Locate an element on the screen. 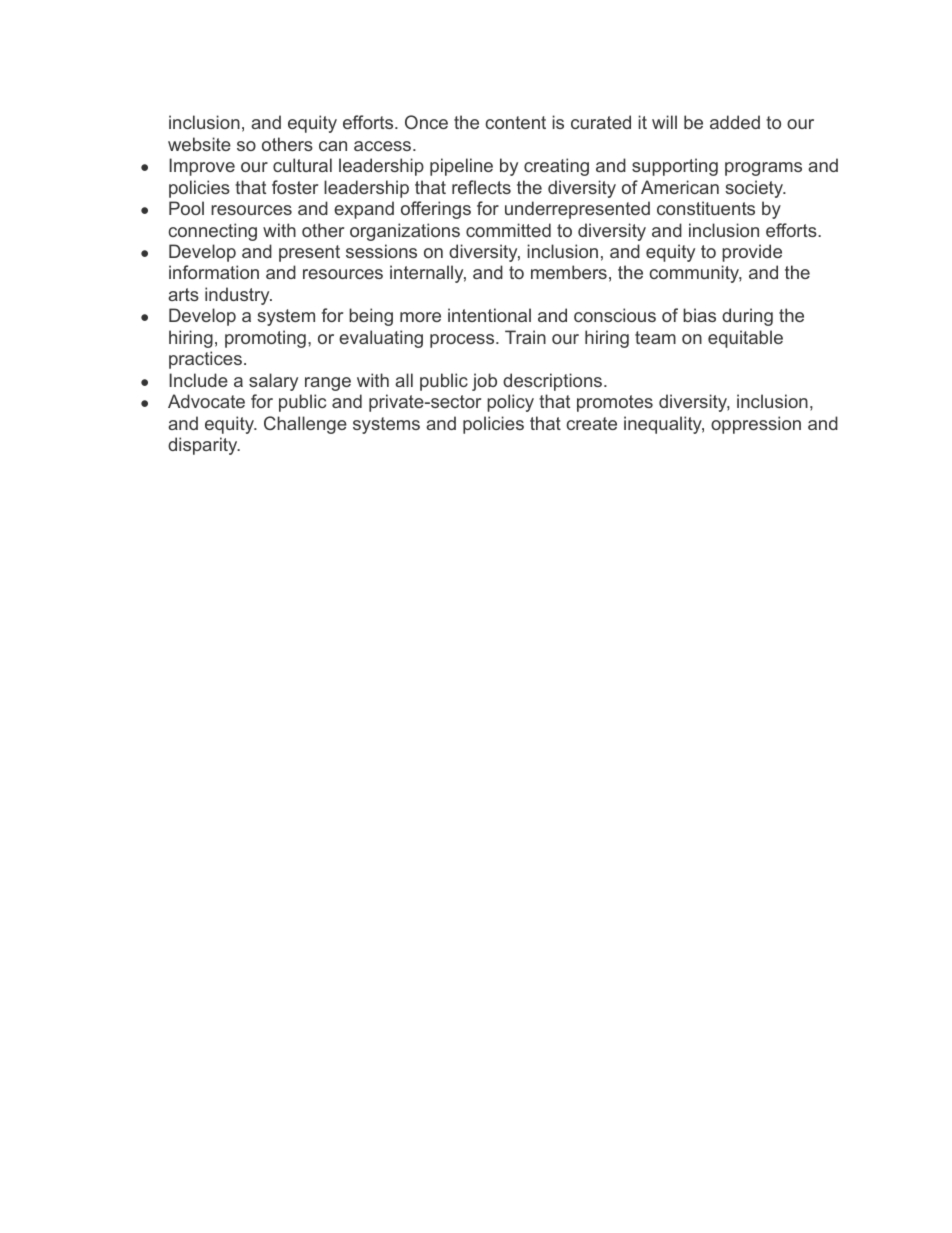  content is located at coordinates (515, 122).
